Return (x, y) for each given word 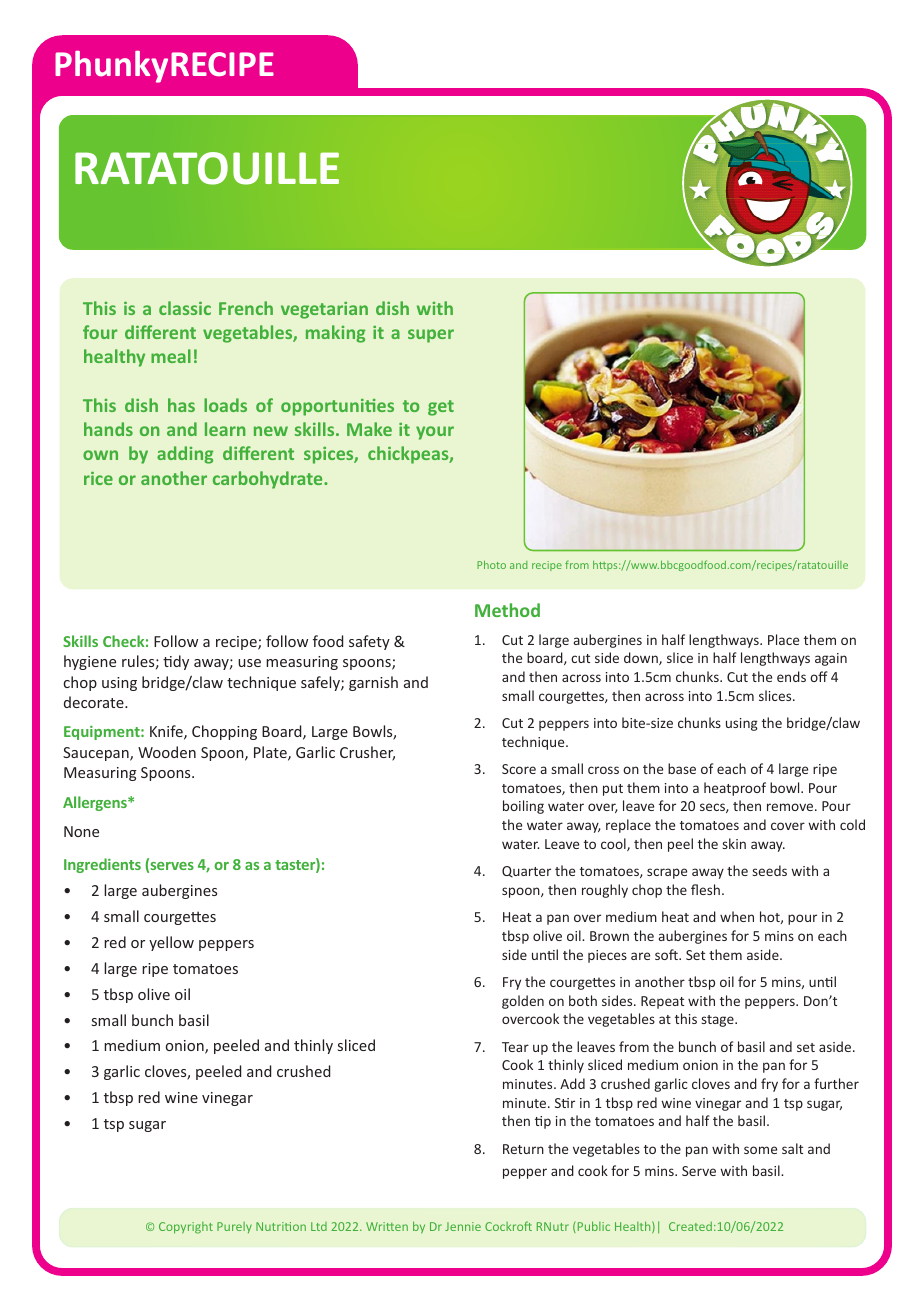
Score (519, 769)
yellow (171, 943)
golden (523, 1002)
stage (719, 1021)
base (682, 768)
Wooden (167, 752)
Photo (491, 564)
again (831, 659)
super (431, 336)
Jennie (463, 1226)
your (435, 433)
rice (98, 478)
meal (171, 356)
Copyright (186, 1228)
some (760, 1150)
